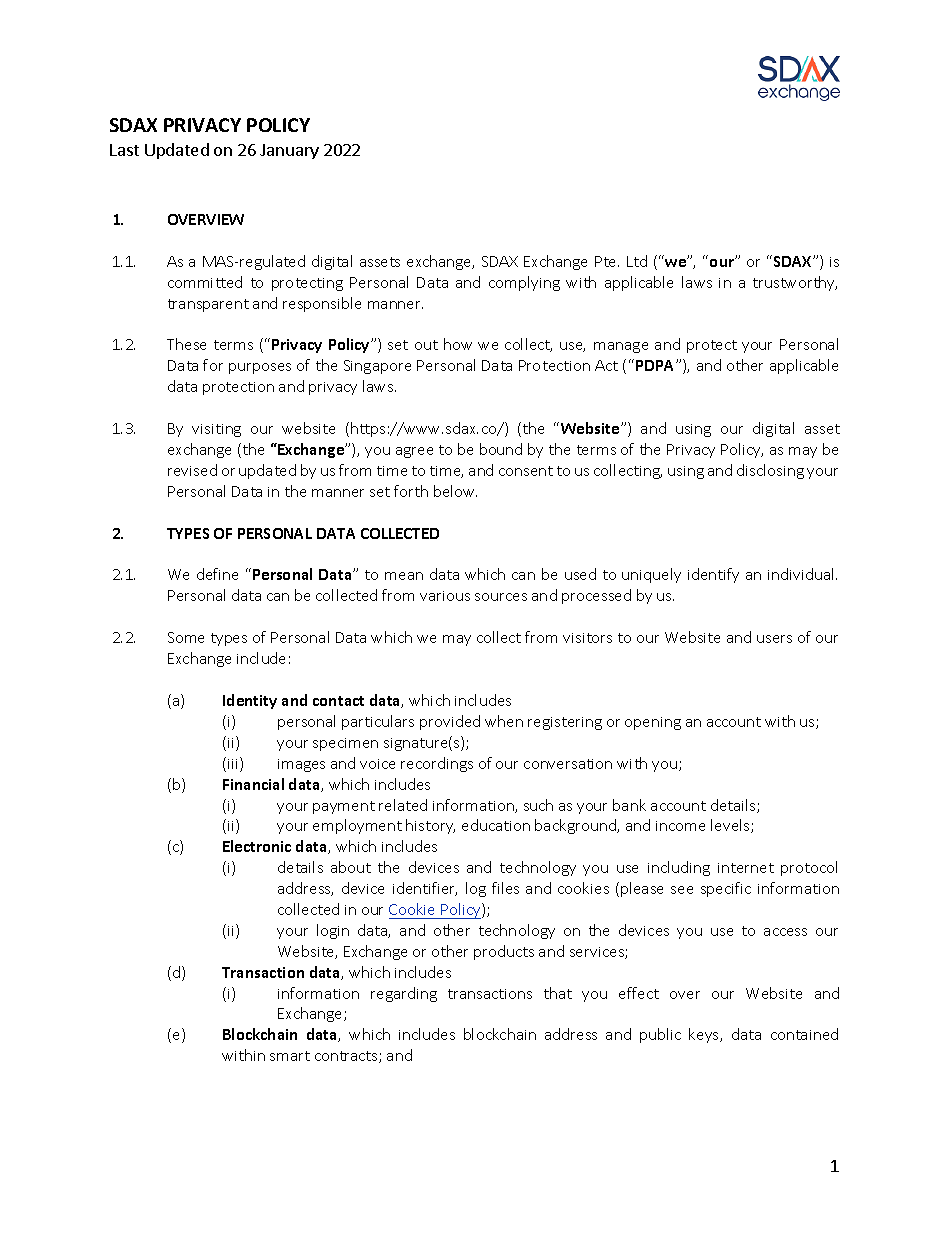 The image size is (952, 1233). What do you see at coordinates (524, 283) in the document?
I see `complying` at bounding box center [524, 283].
